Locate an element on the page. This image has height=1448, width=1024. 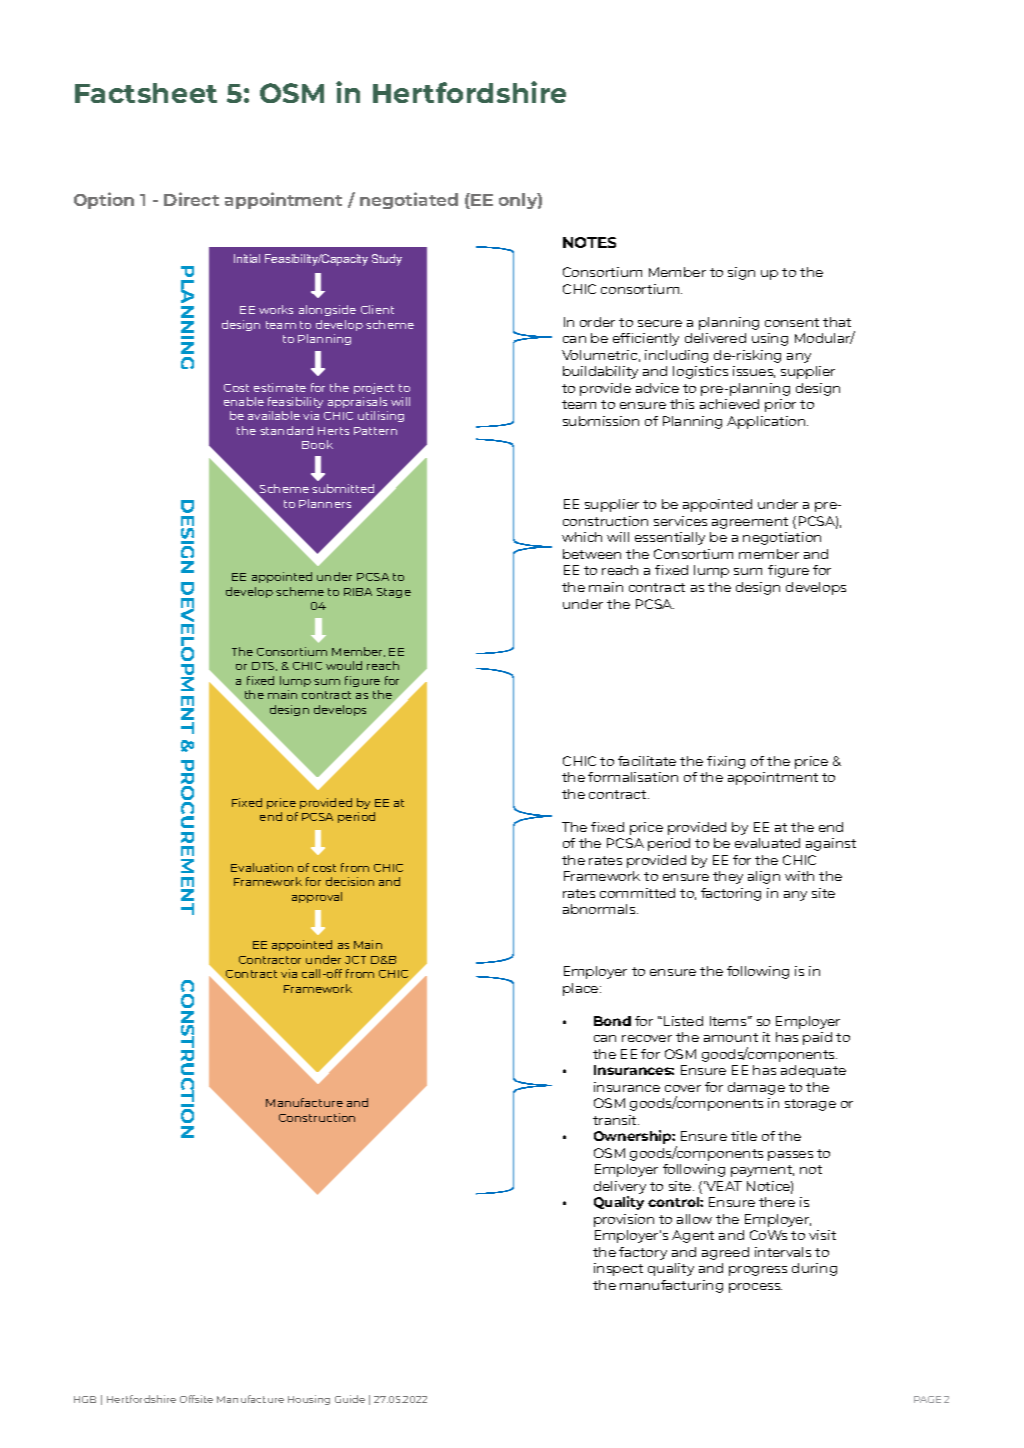
that is located at coordinates (837, 322).
